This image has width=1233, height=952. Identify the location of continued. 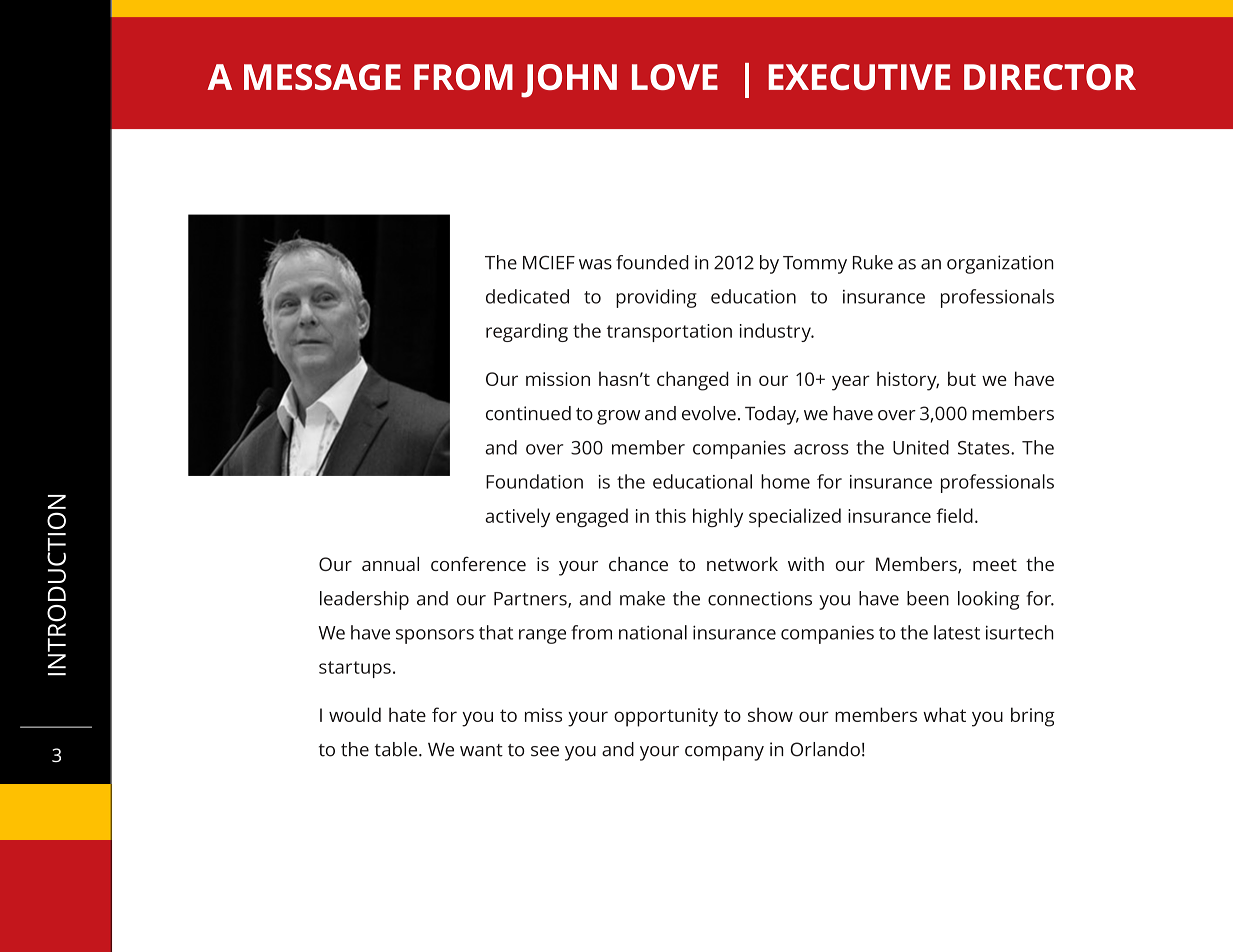
(528, 413).
